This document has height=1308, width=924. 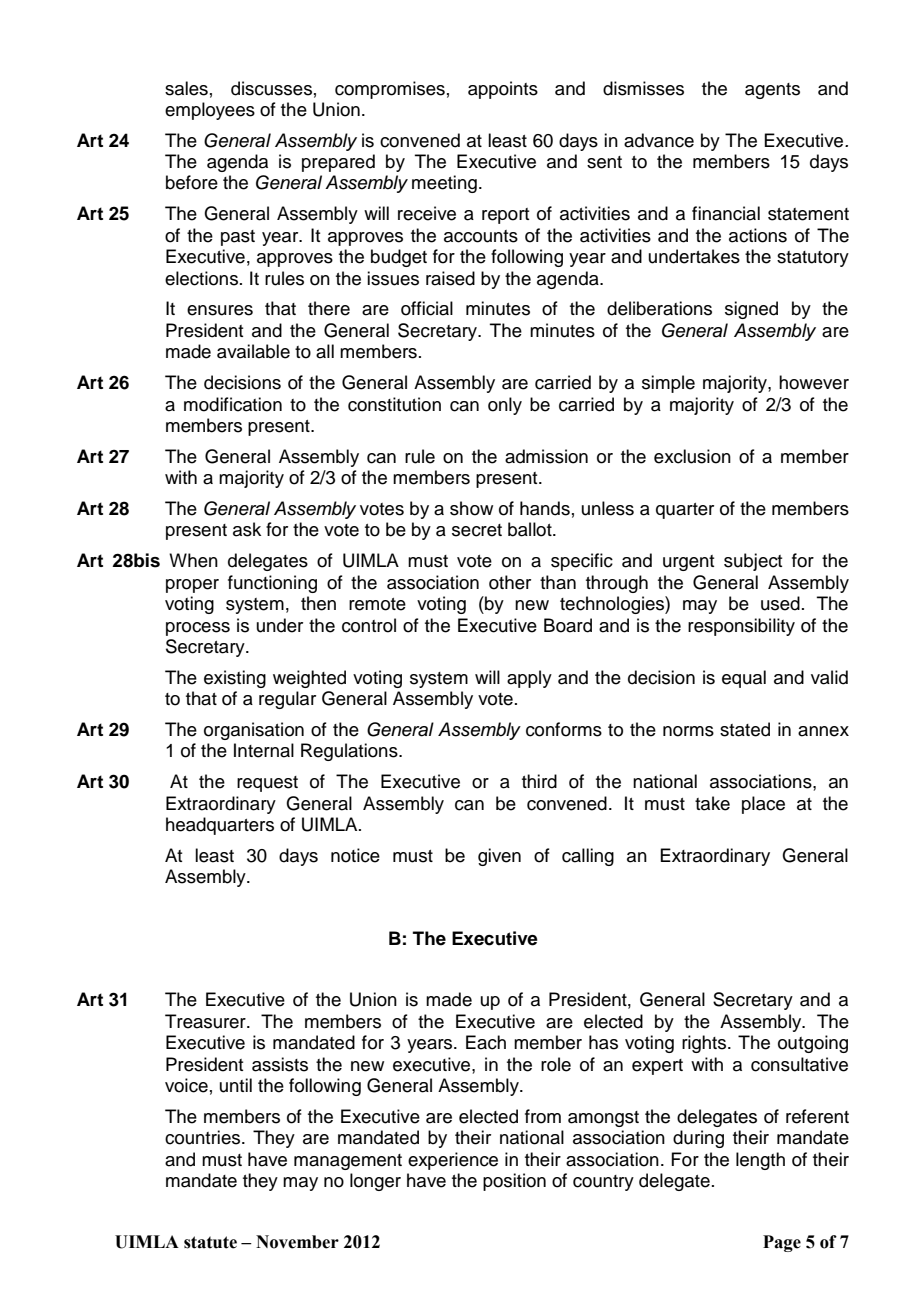 I want to click on discusses, so click(x=271, y=88).
